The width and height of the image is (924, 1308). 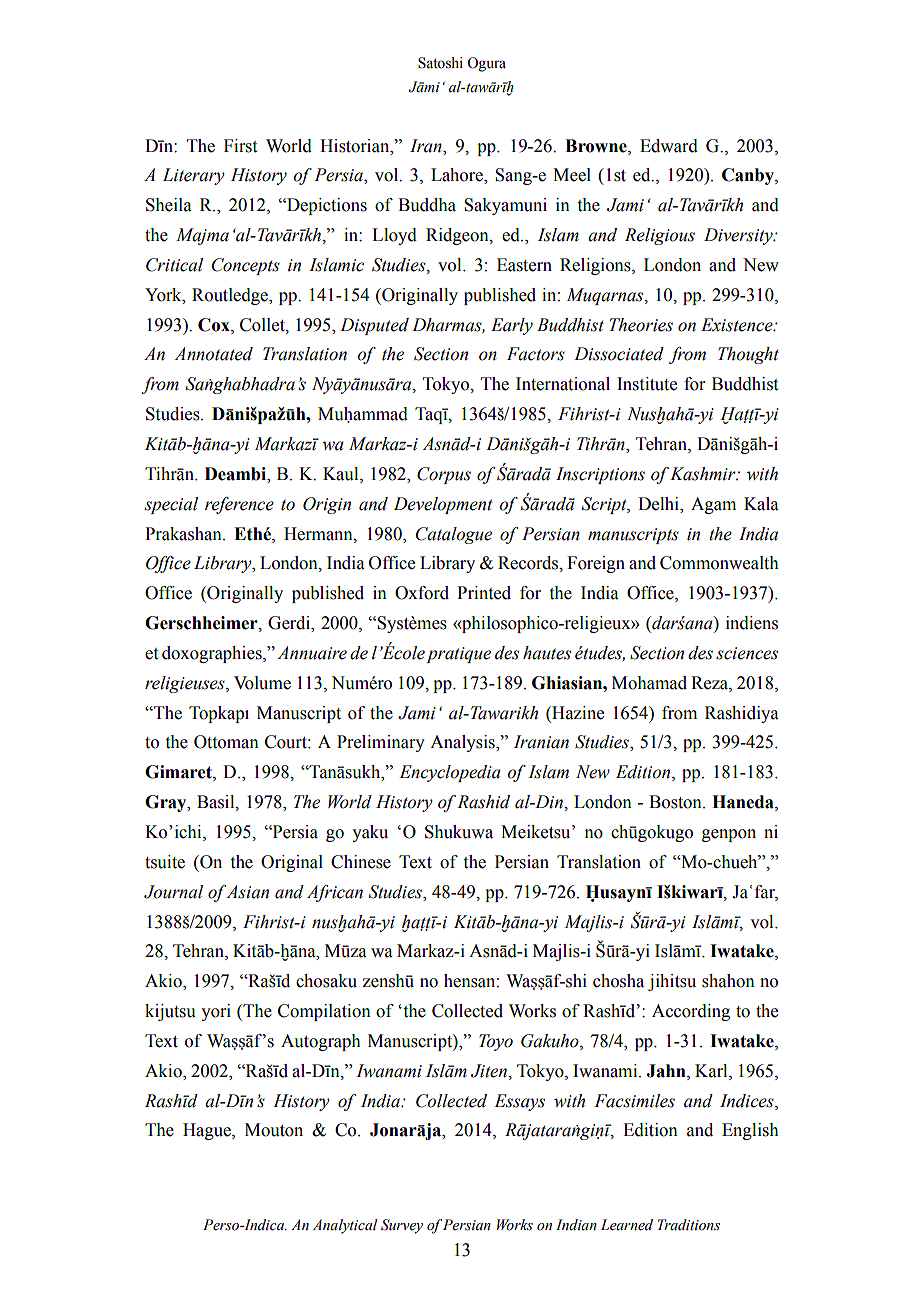 What do you see at coordinates (512, 326) in the image?
I see `Early` at bounding box center [512, 326].
